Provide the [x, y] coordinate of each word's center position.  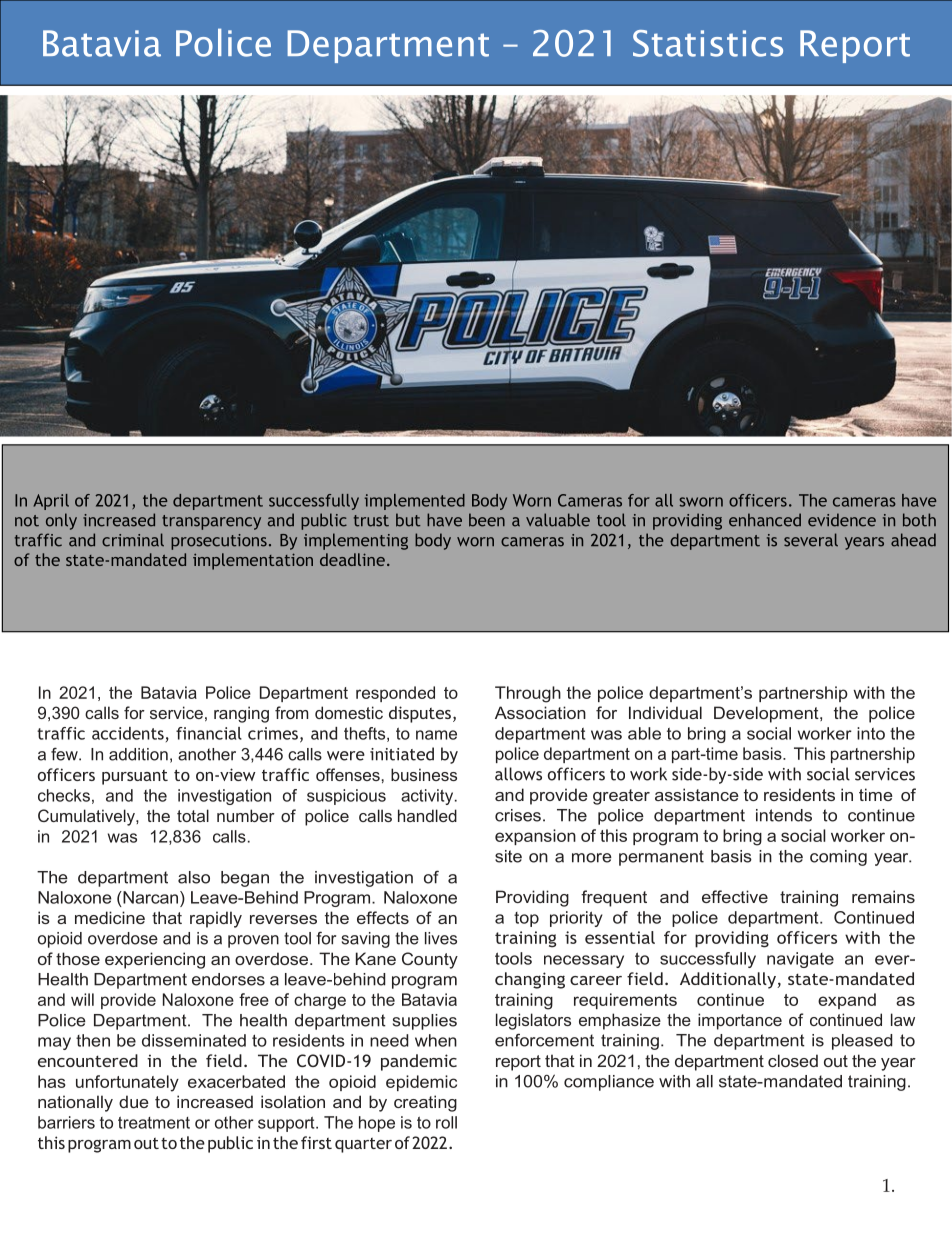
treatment [154, 1123]
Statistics [708, 43]
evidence [842, 520]
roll [446, 1122]
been [487, 520]
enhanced [765, 520]
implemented [415, 502]
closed [793, 1060]
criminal [133, 540]
